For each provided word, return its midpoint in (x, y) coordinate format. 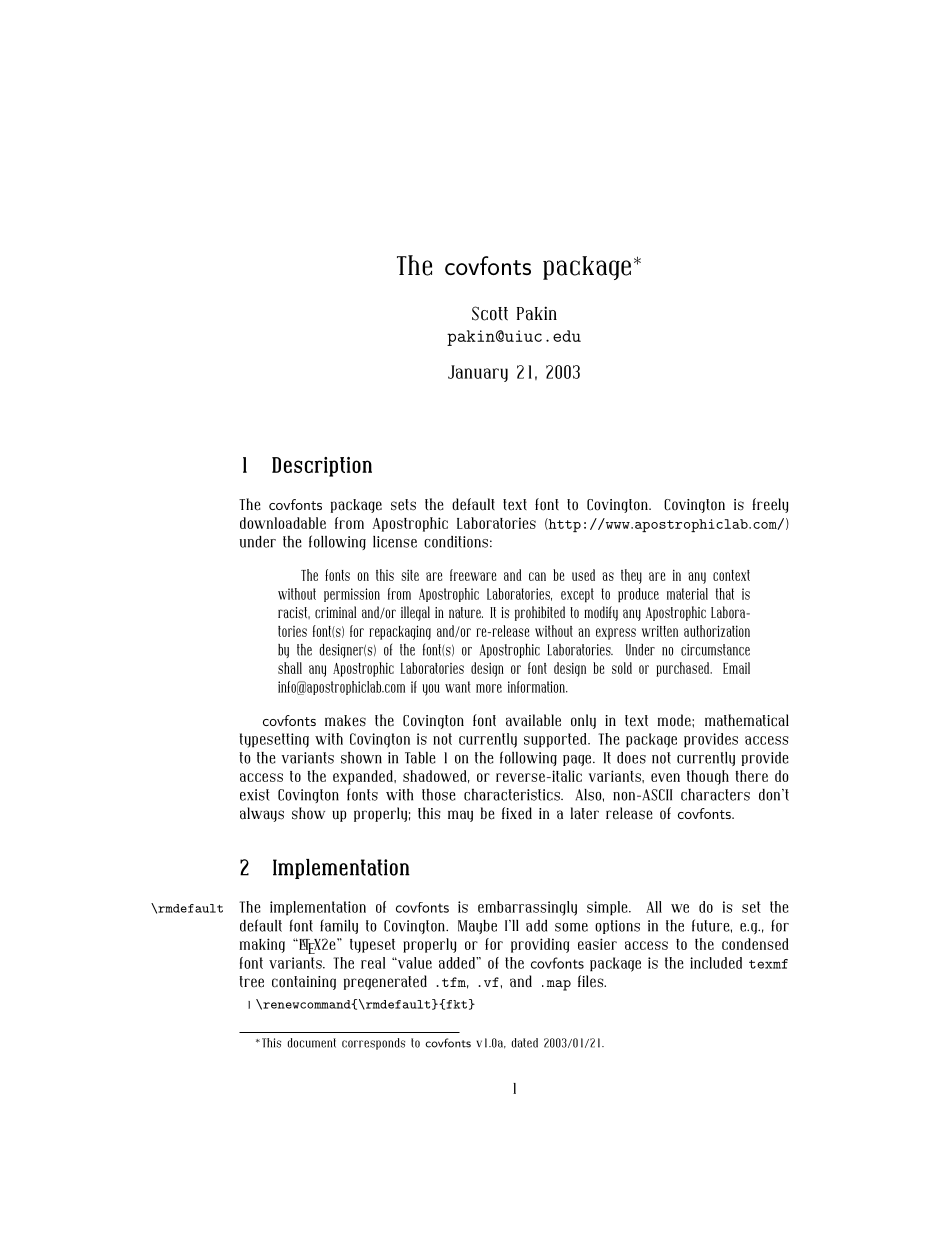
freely (770, 505)
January (478, 373)
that (725, 594)
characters (715, 795)
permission (352, 595)
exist (255, 795)
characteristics (513, 795)
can (537, 576)
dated (525, 1043)
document (312, 1043)
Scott (490, 313)
